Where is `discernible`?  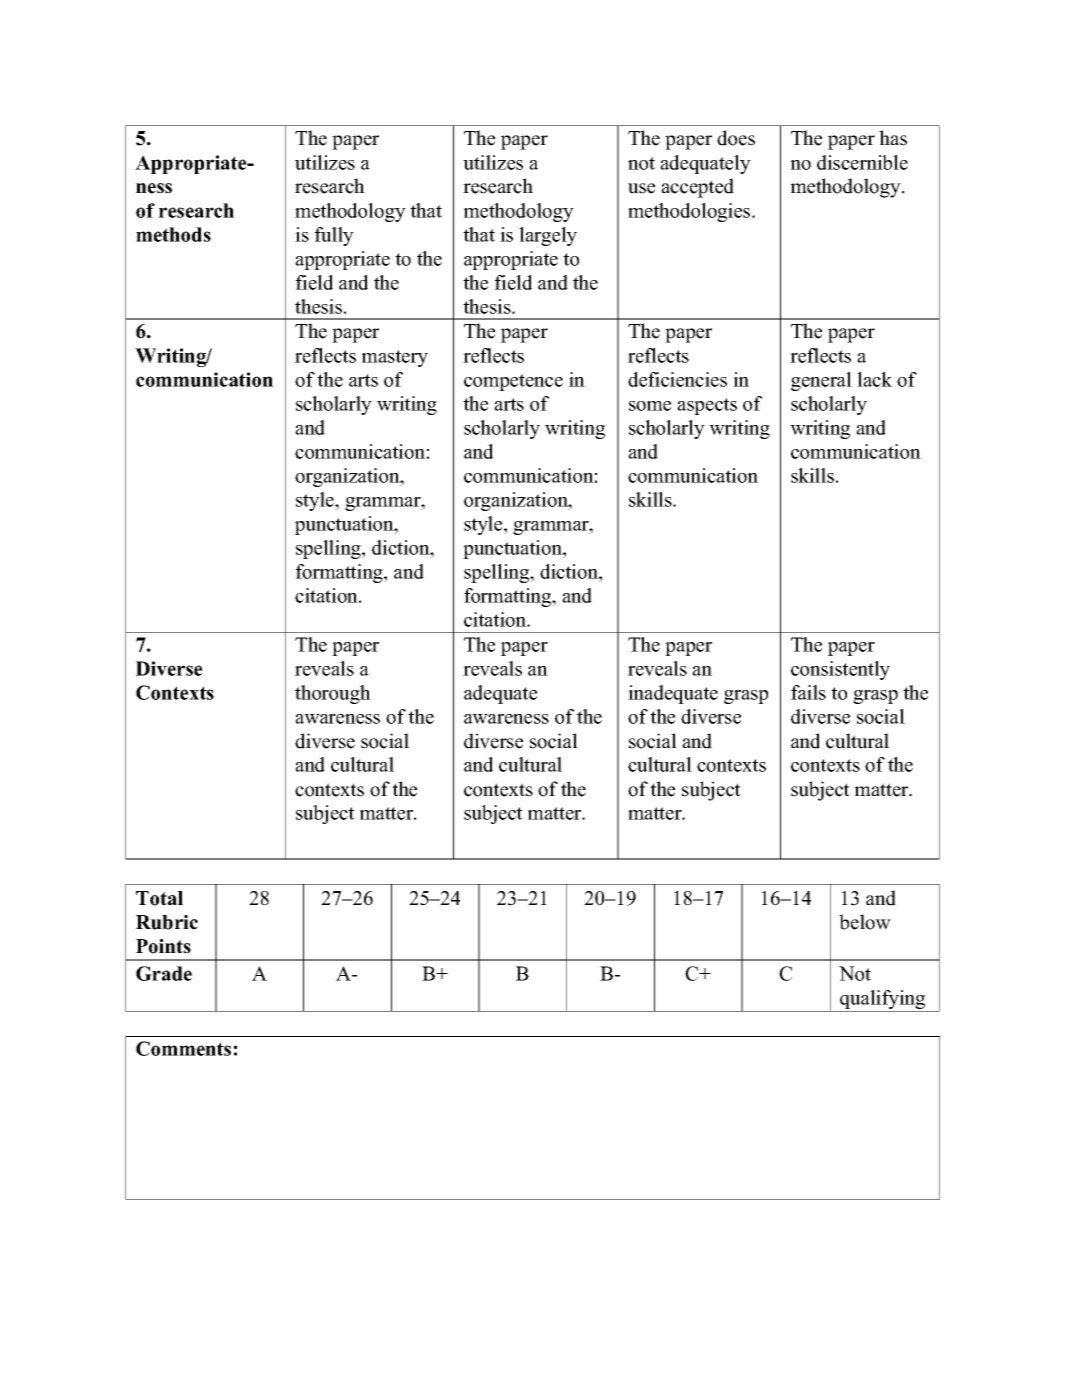
discernible is located at coordinates (862, 162).
